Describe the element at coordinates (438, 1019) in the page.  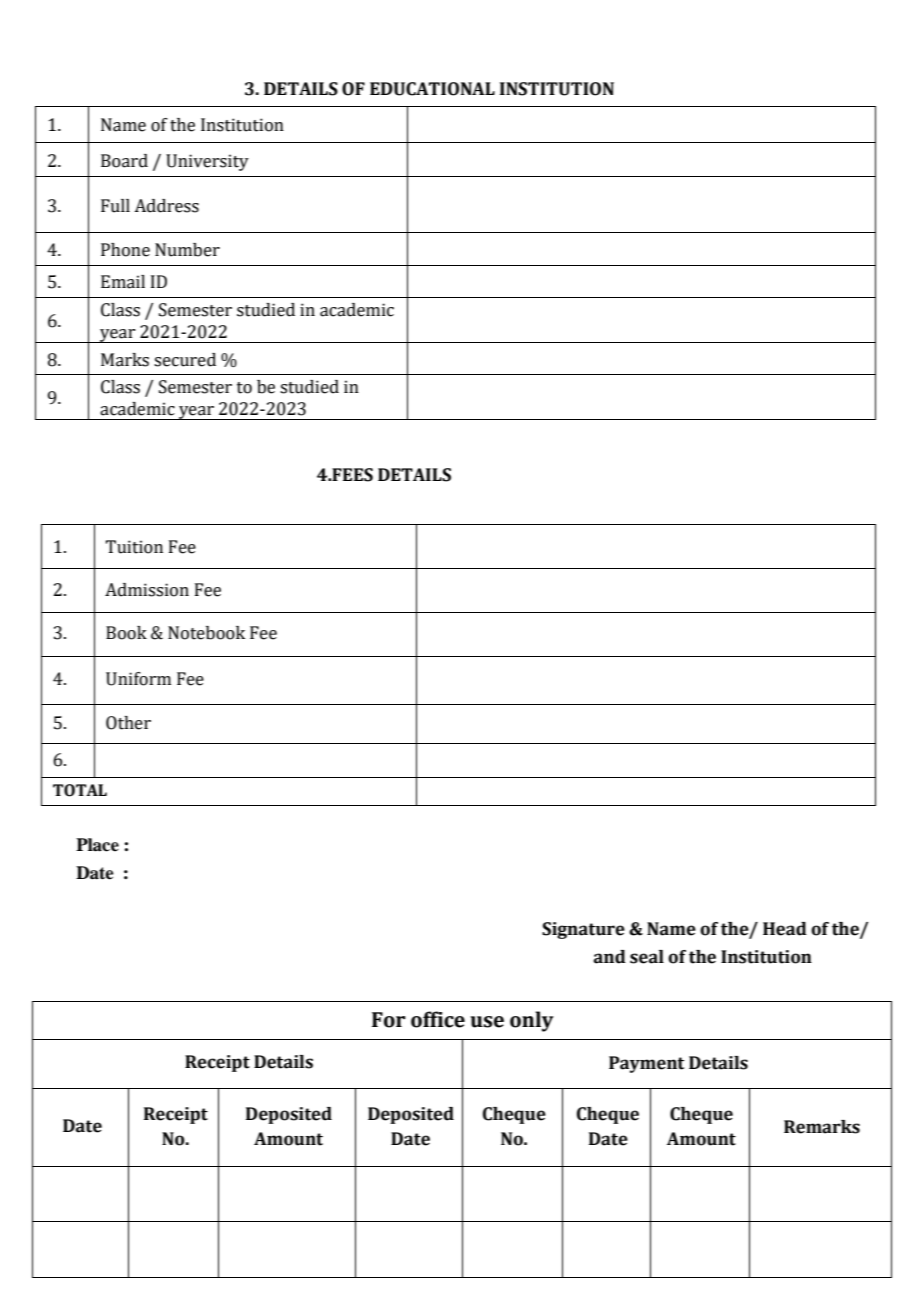
I see `office` at that location.
